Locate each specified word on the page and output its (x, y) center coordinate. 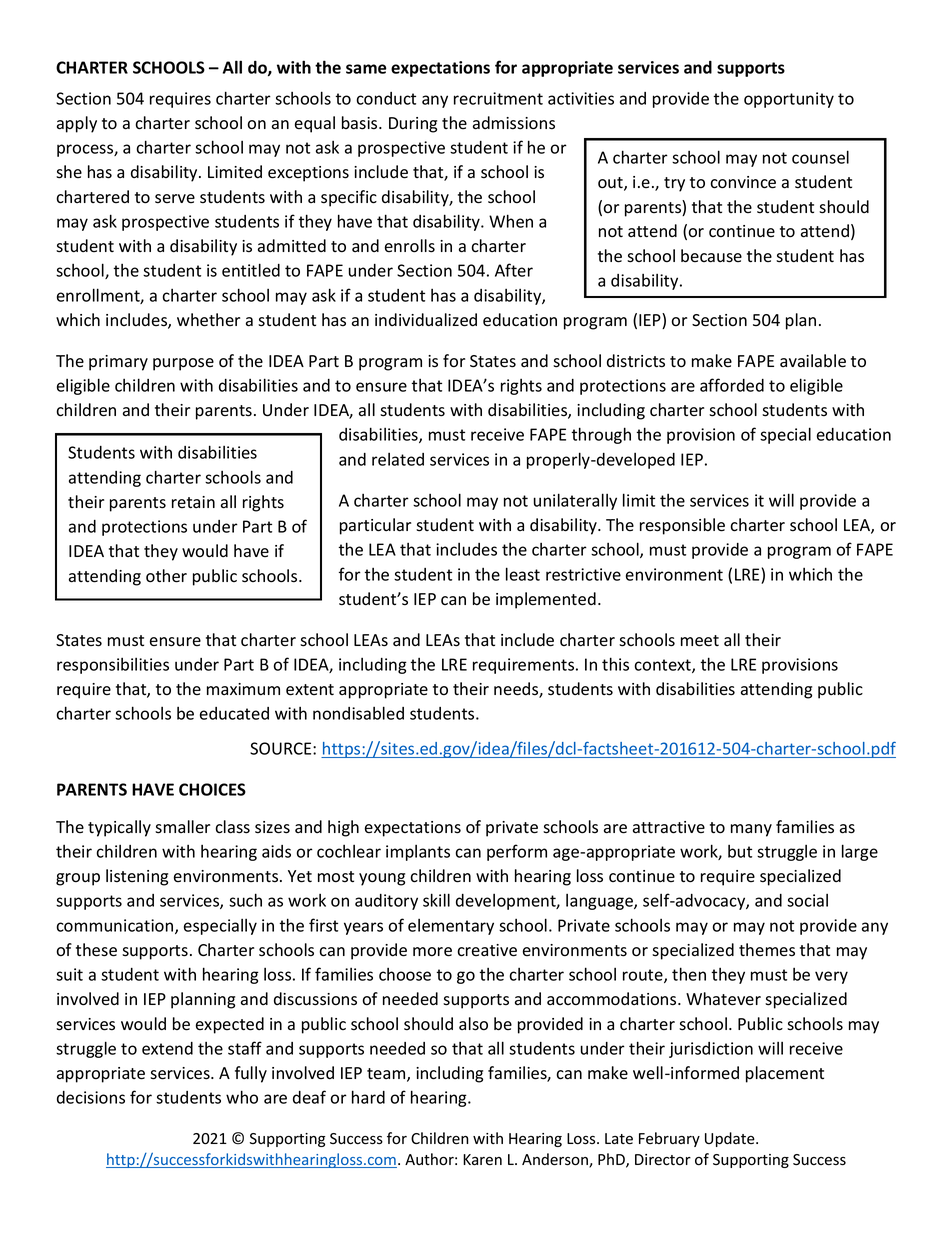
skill (436, 900)
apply (77, 124)
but (740, 851)
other (166, 576)
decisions (91, 1097)
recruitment (498, 98)
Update (731, 1139)
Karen (482, 1160)
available (813, 361)
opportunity (789, 100)
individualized (426, 320)
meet (700, 641)
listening (137, 877)
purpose (183, 364)
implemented (546, 600)
